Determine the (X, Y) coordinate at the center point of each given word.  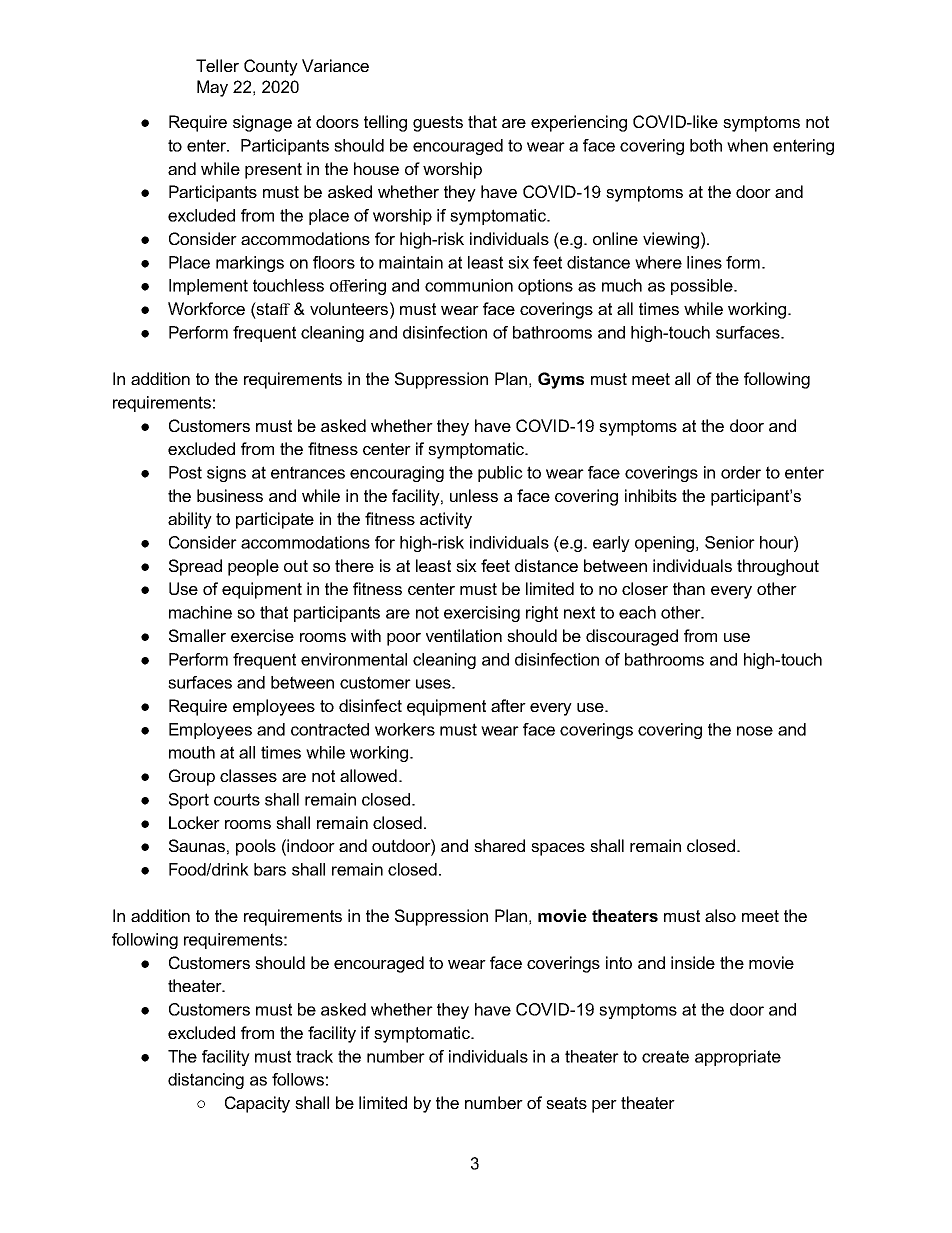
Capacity (257, 1104)
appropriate (738, 1058)
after (508, 705)
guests (438, 124)
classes (248, 775)
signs (226, 474)
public (500, 474)
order (741, 472)
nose (755, 731)
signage (262, 123)
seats (566, 1103)
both (706, 145)
